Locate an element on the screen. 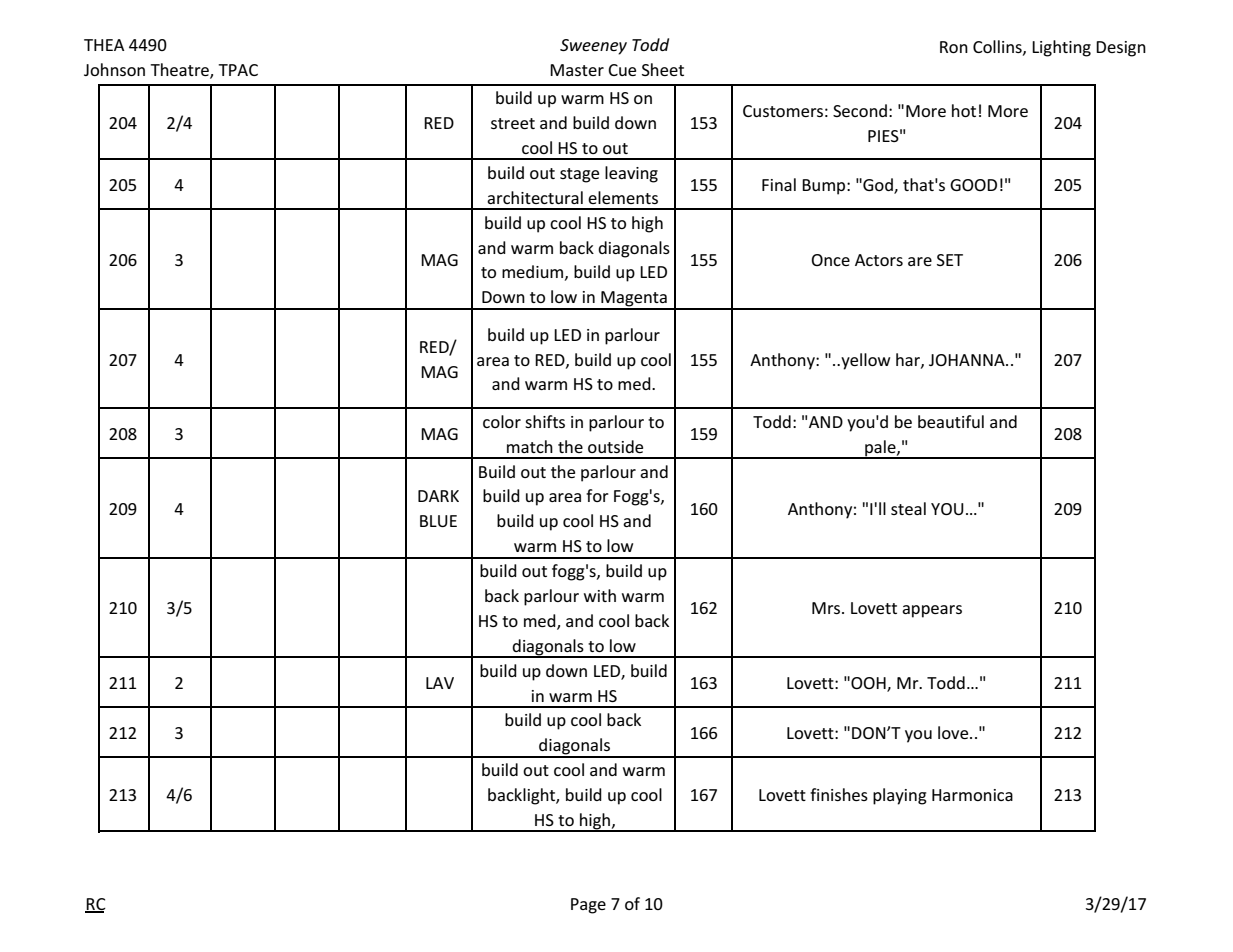  finishes is located at coordinates (839, 794).
